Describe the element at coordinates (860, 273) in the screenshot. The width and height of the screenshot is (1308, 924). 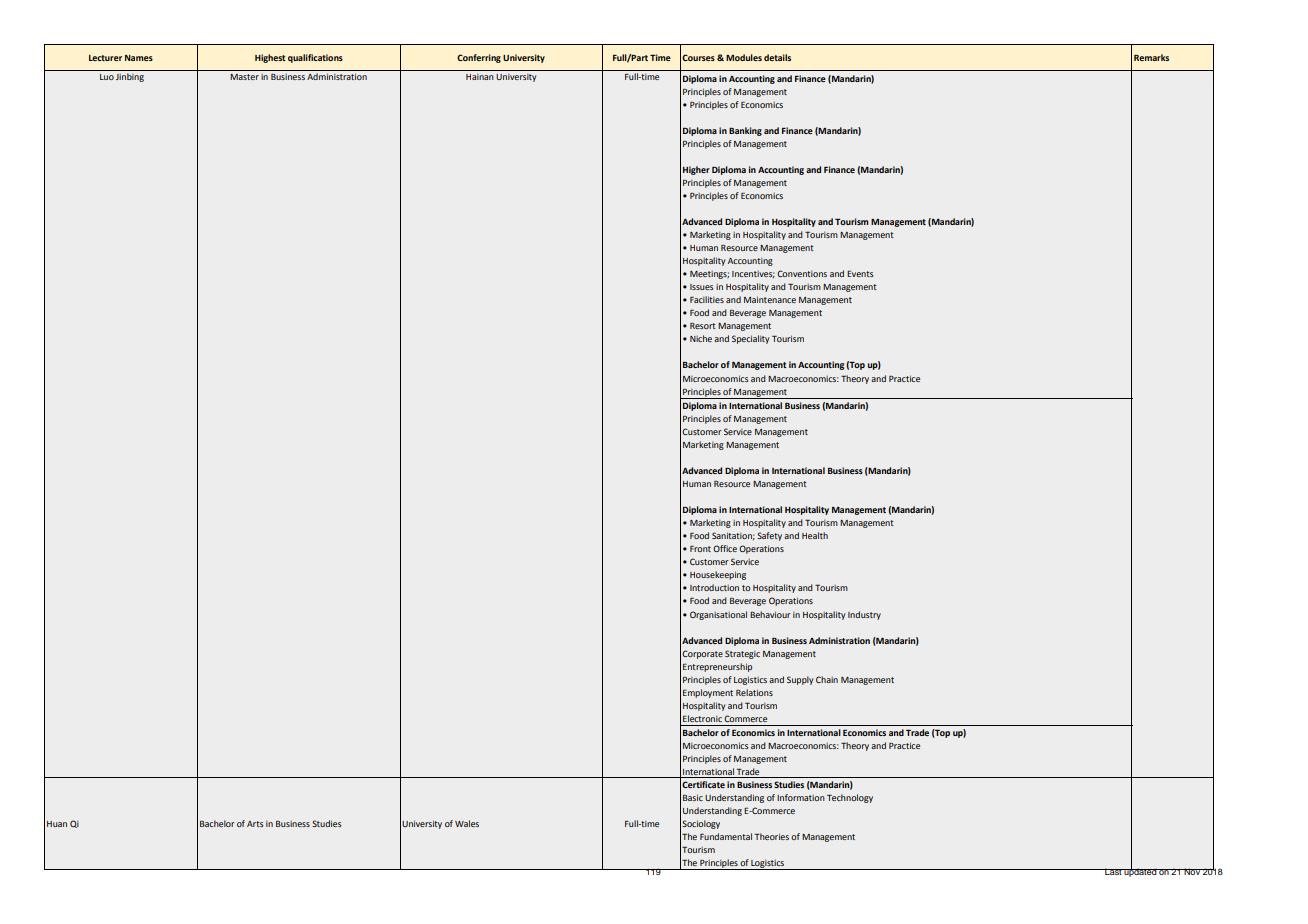
I see `Events` at that location.
